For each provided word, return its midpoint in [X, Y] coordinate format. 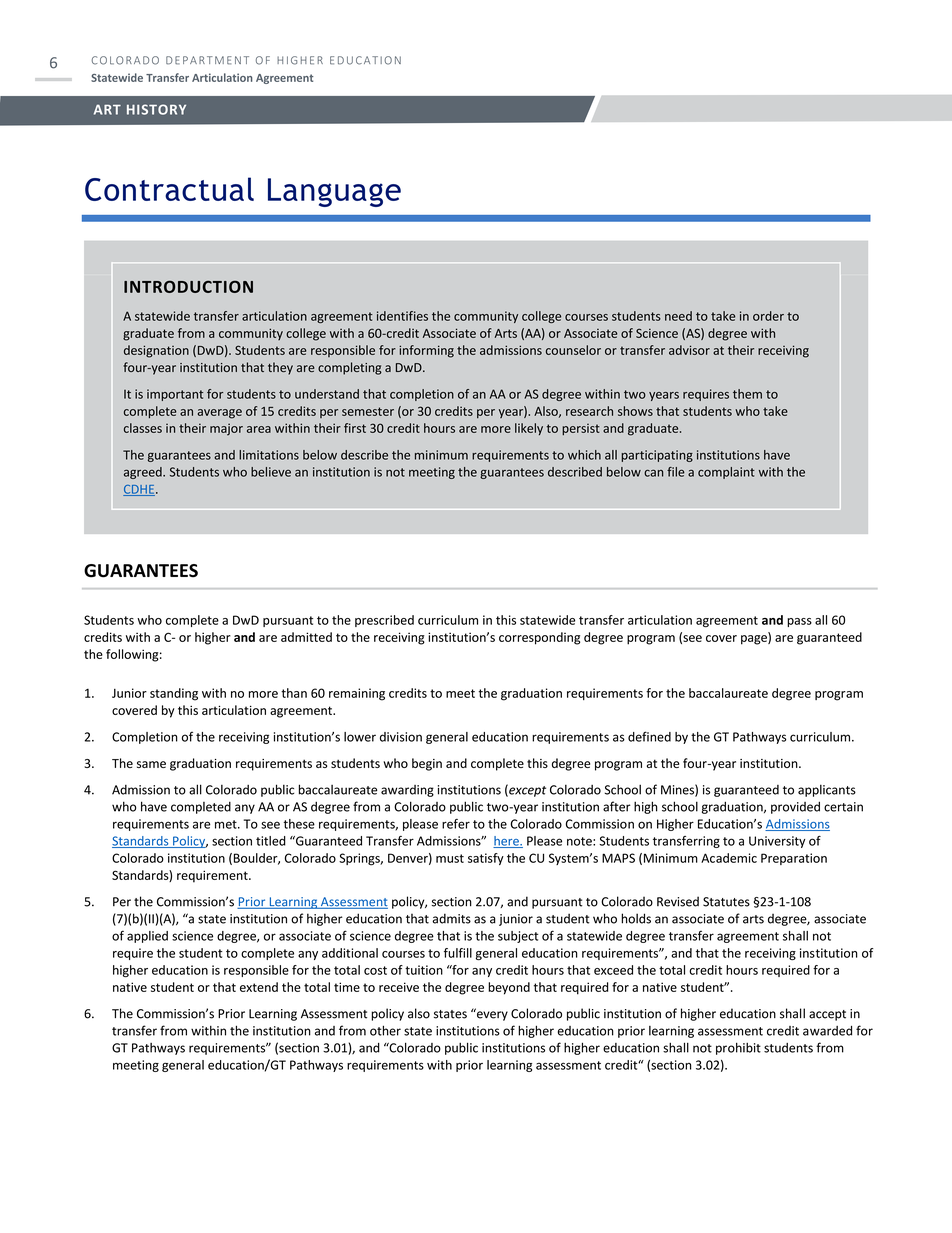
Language [334, 192]
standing [174, 694]
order [768, 316]
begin [427, 764]
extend [259, 987]
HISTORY [156, 109]
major [226, 429]
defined [649, 736]
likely [529, 429]
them [747, 394]
